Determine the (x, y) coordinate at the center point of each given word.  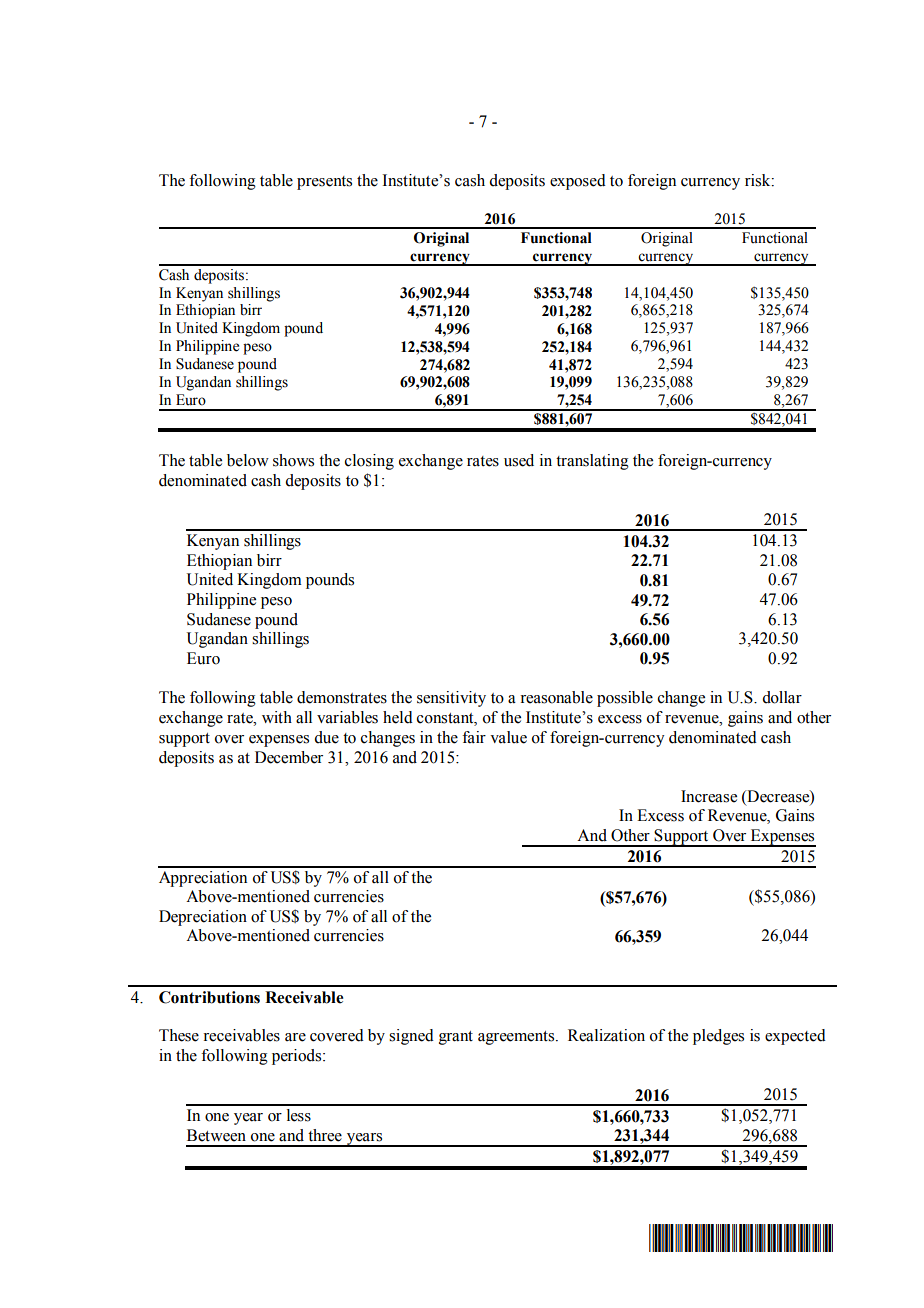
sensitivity (451, 699)
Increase (709, 796)
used (519, 460)
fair (474, 737)
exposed (578, 182)
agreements (517, 1038)
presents (324, 183)
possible (625, 699)
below (248, 460)
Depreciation (203, 918)
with (277, 717)
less (299, 1115)
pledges (718, 1037)
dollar (782, 697)
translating (592, 462)
